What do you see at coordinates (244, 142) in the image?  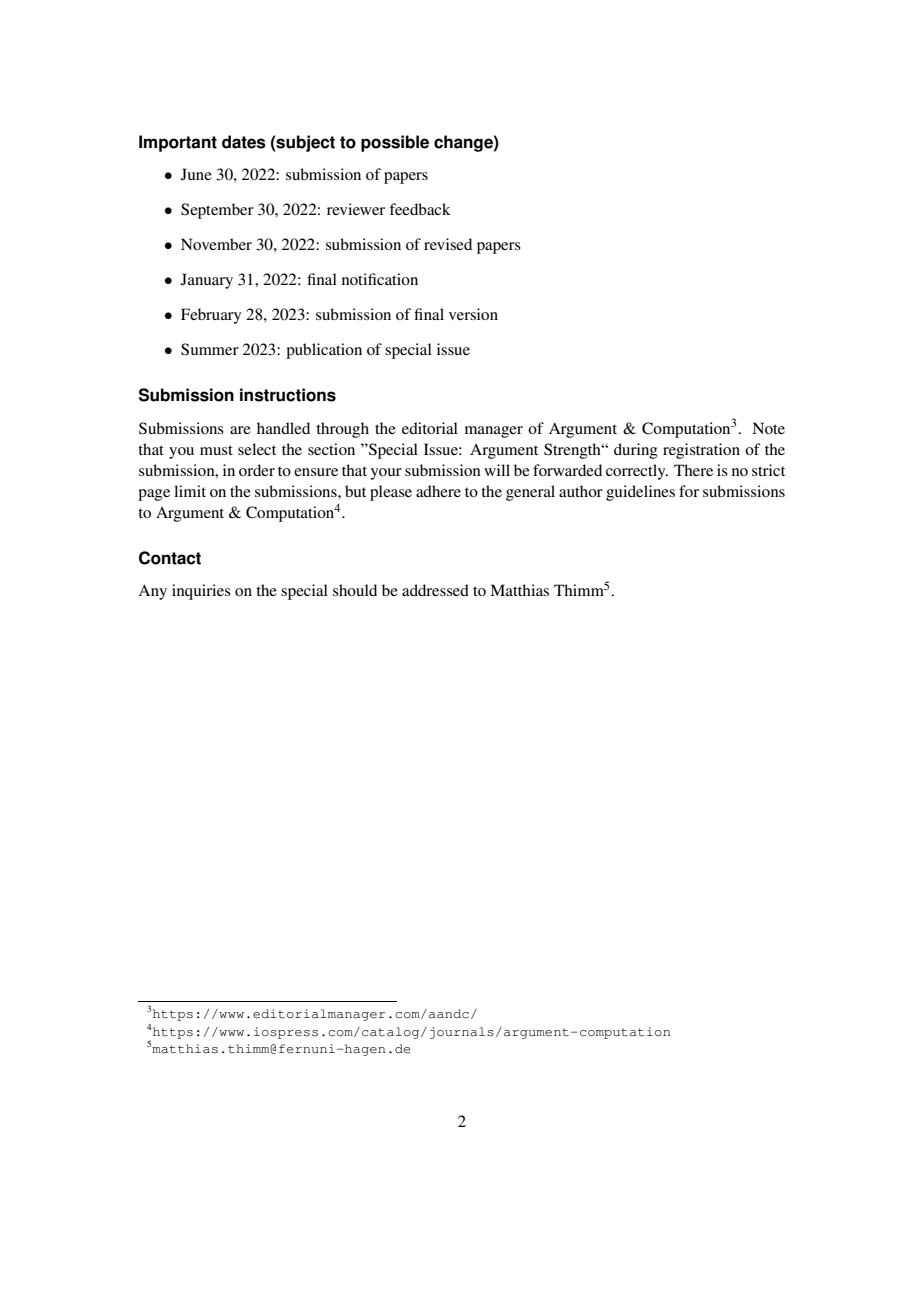 I see `dates` at bounding box center [244, 142].
